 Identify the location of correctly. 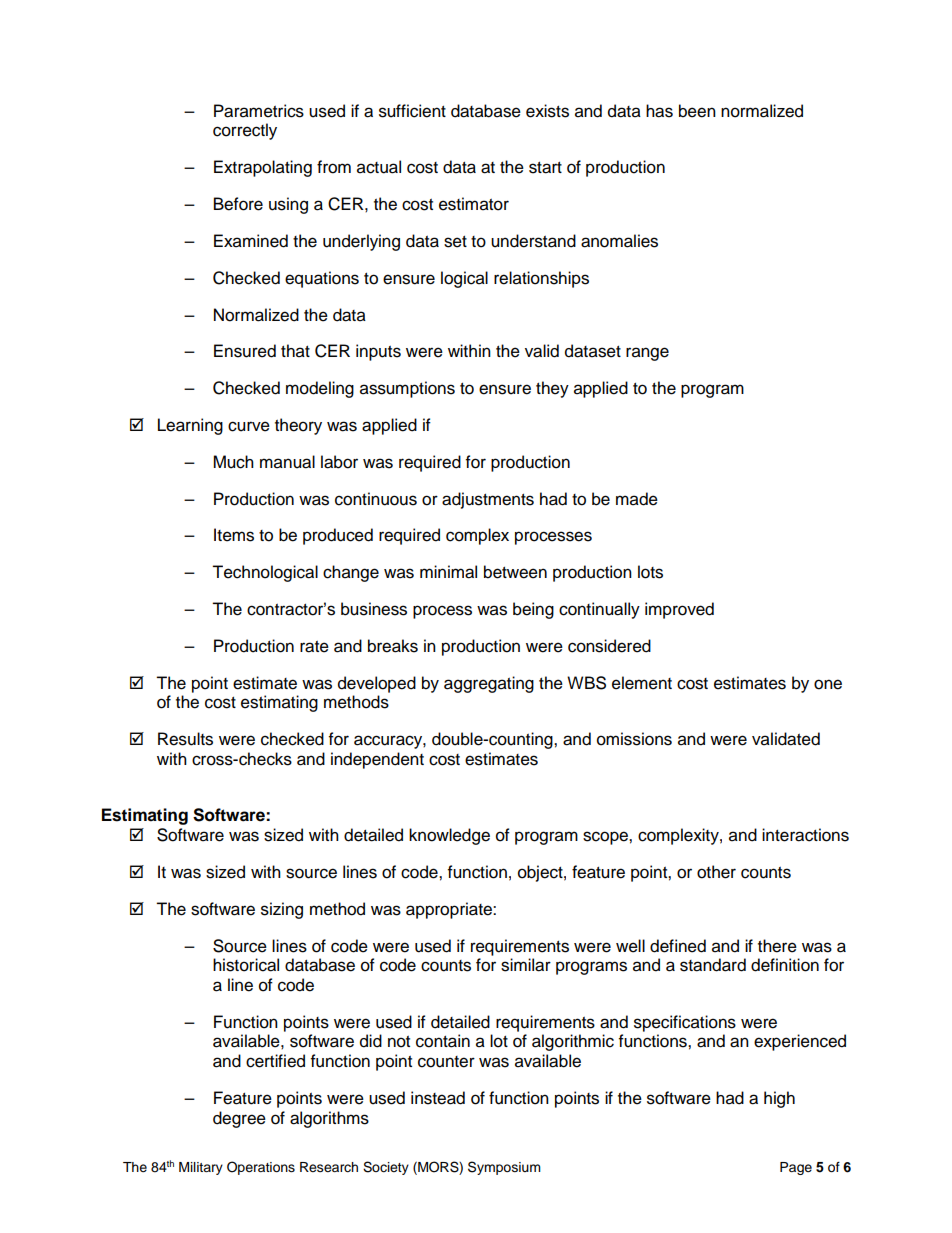
(245, 131).
